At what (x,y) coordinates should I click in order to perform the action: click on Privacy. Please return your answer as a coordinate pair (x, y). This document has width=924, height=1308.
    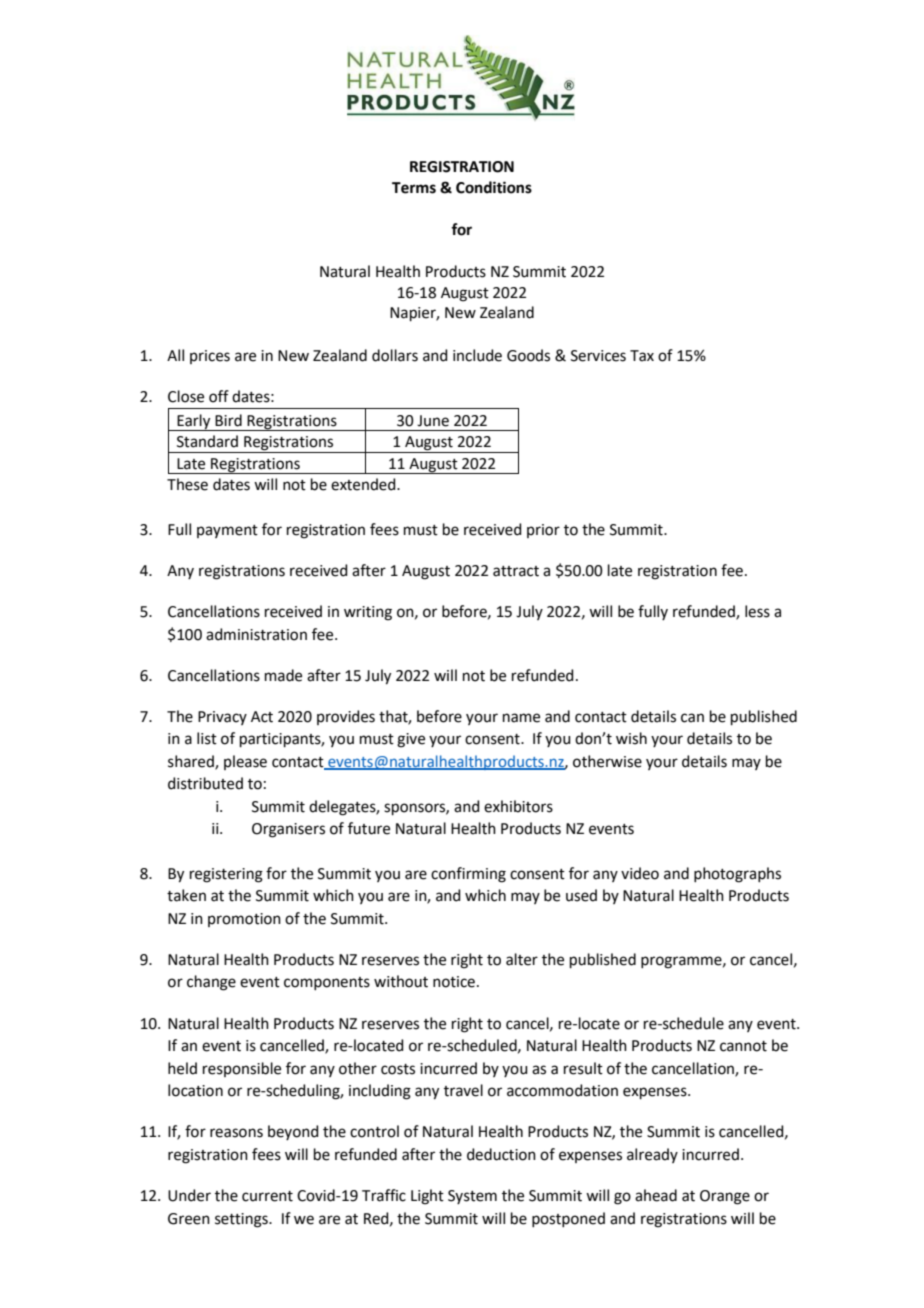
    Looking at the image, I should click on (222, 718).
